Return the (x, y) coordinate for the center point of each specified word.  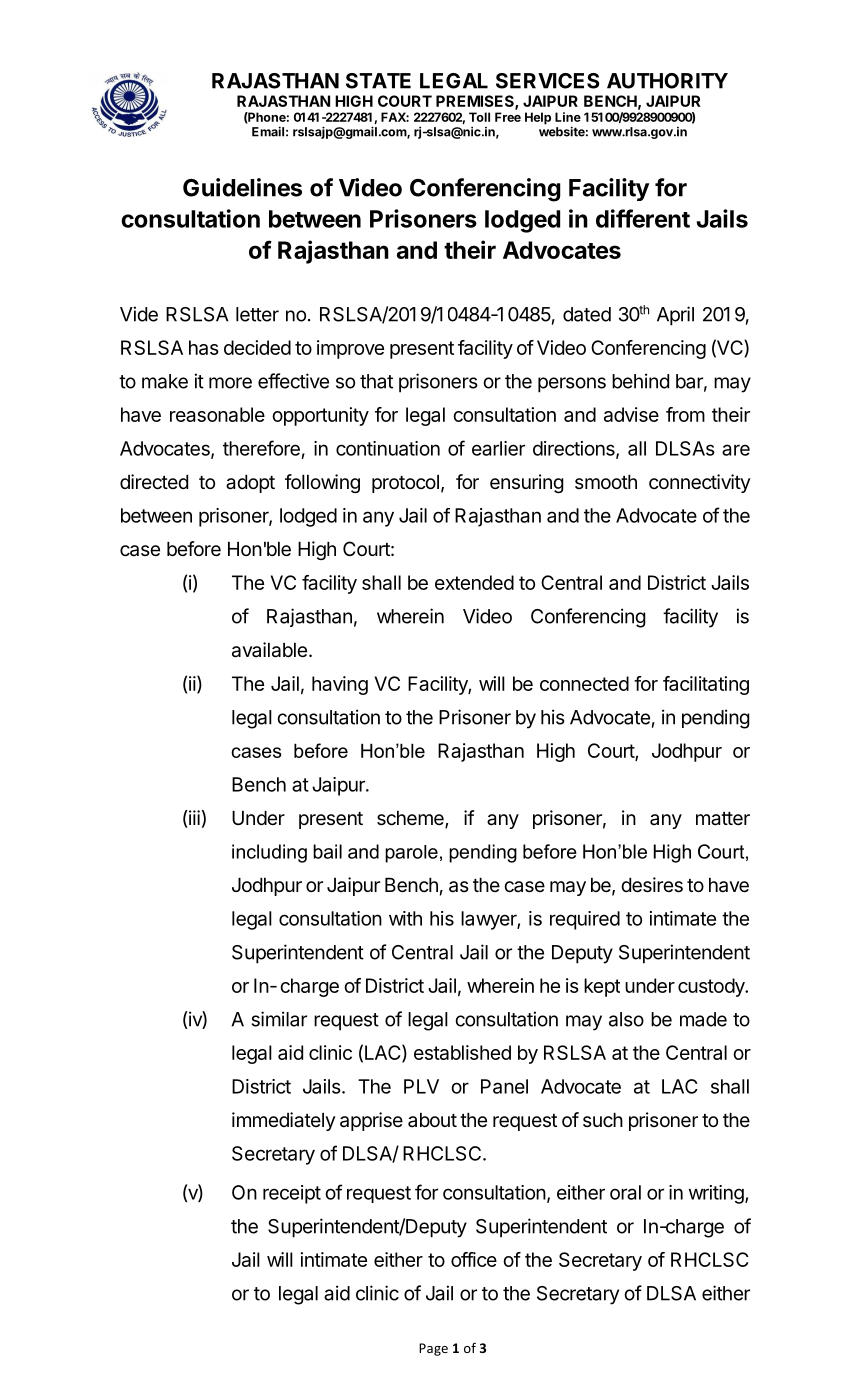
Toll (479, 117)
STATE (378, 81)
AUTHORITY (667, 81)
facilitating (706, 685)
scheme (411, 819)
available (269, 650)
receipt (292, 1194)
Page (433, 1349)
